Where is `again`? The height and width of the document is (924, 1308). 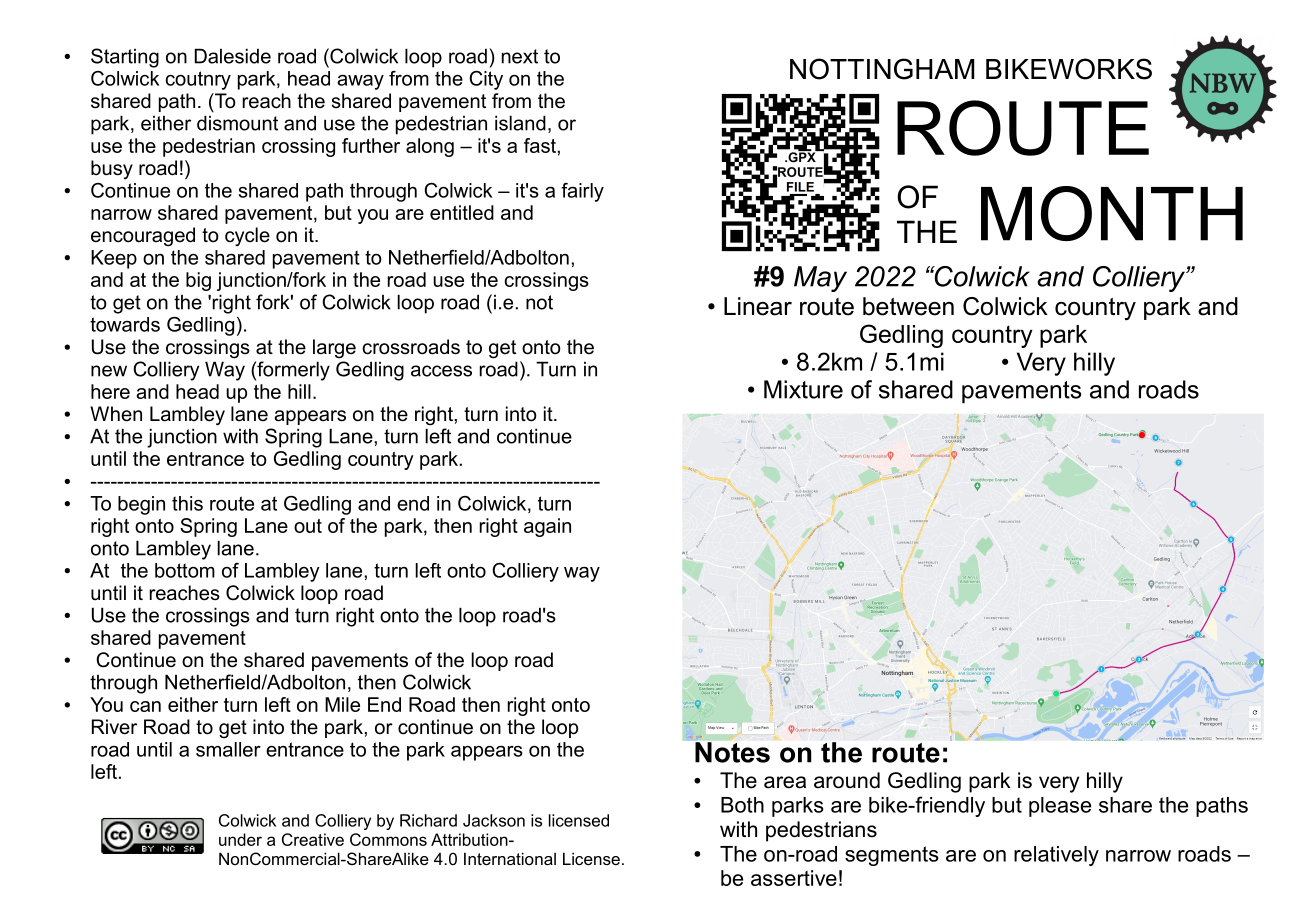 again is located at coordinates (547, 527).
